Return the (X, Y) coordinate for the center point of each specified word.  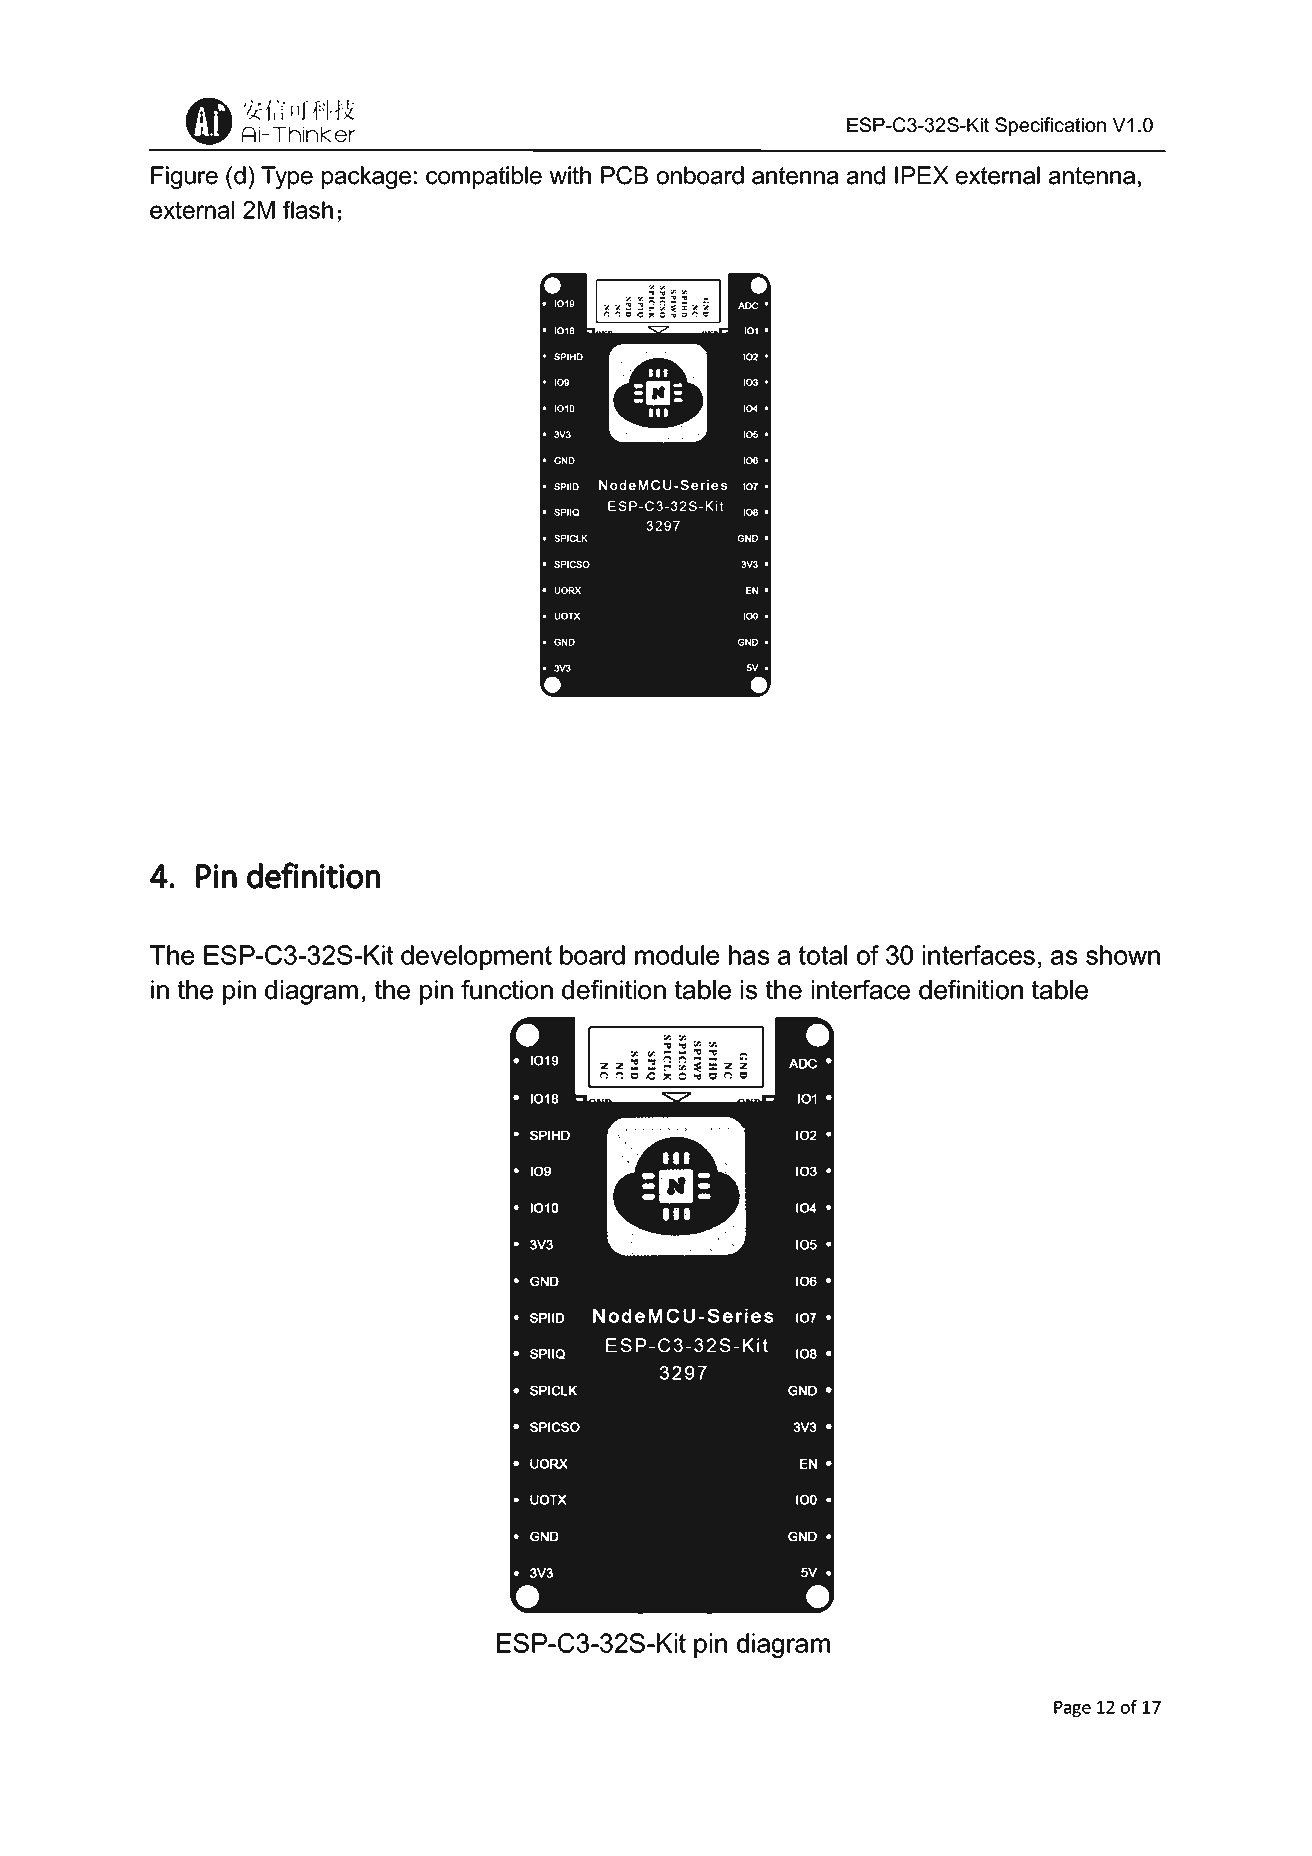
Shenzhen (351, 1713)
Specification (1050, 126)
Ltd (623, 1713)
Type (287, 177)
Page (1072, 1709)
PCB (624, 175)
